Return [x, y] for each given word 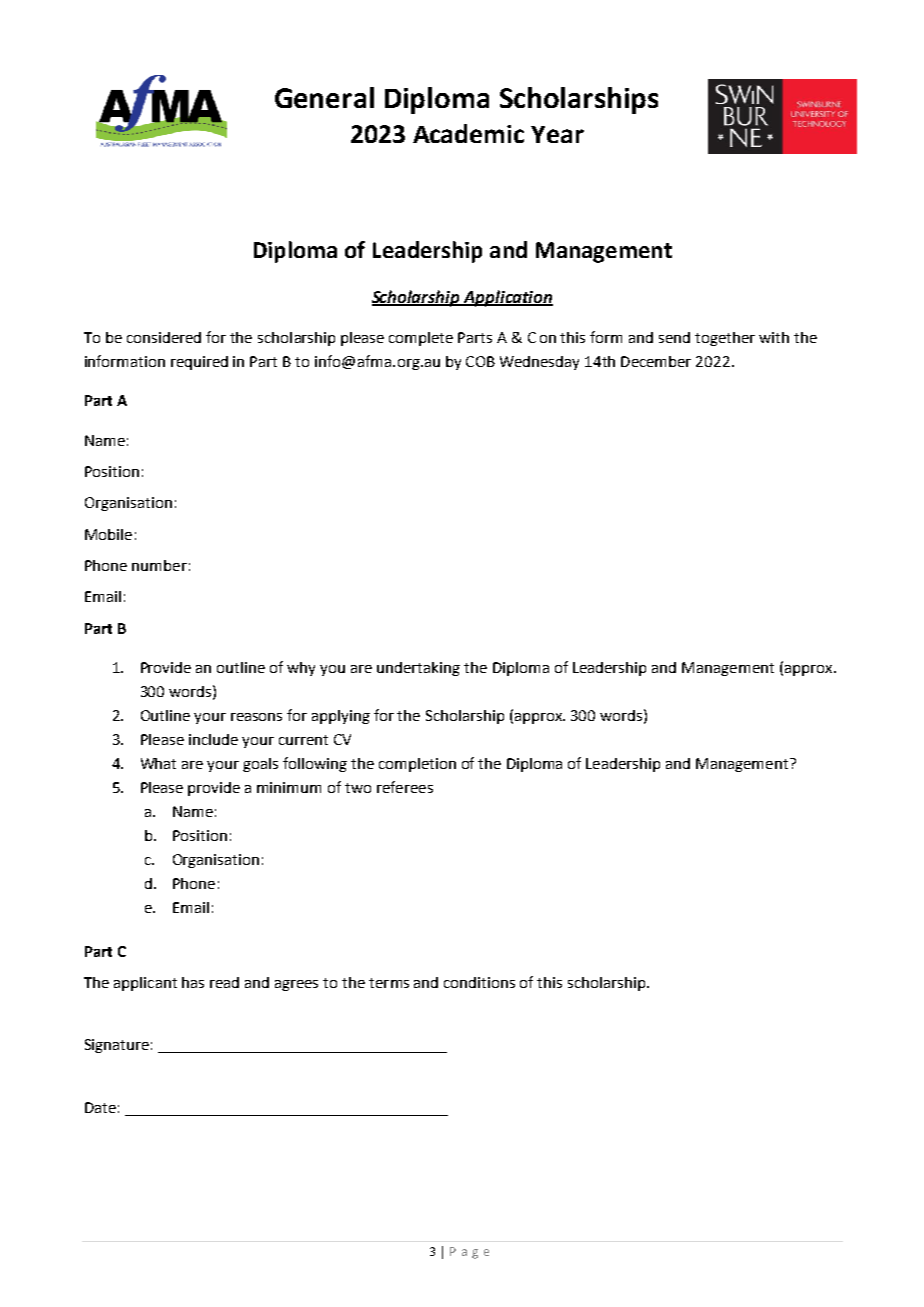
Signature [117, 1046]
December [656, 361]
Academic [468, 133]
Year [557, 134]
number [159, 565]
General [324, 97]
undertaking [418, 669]
